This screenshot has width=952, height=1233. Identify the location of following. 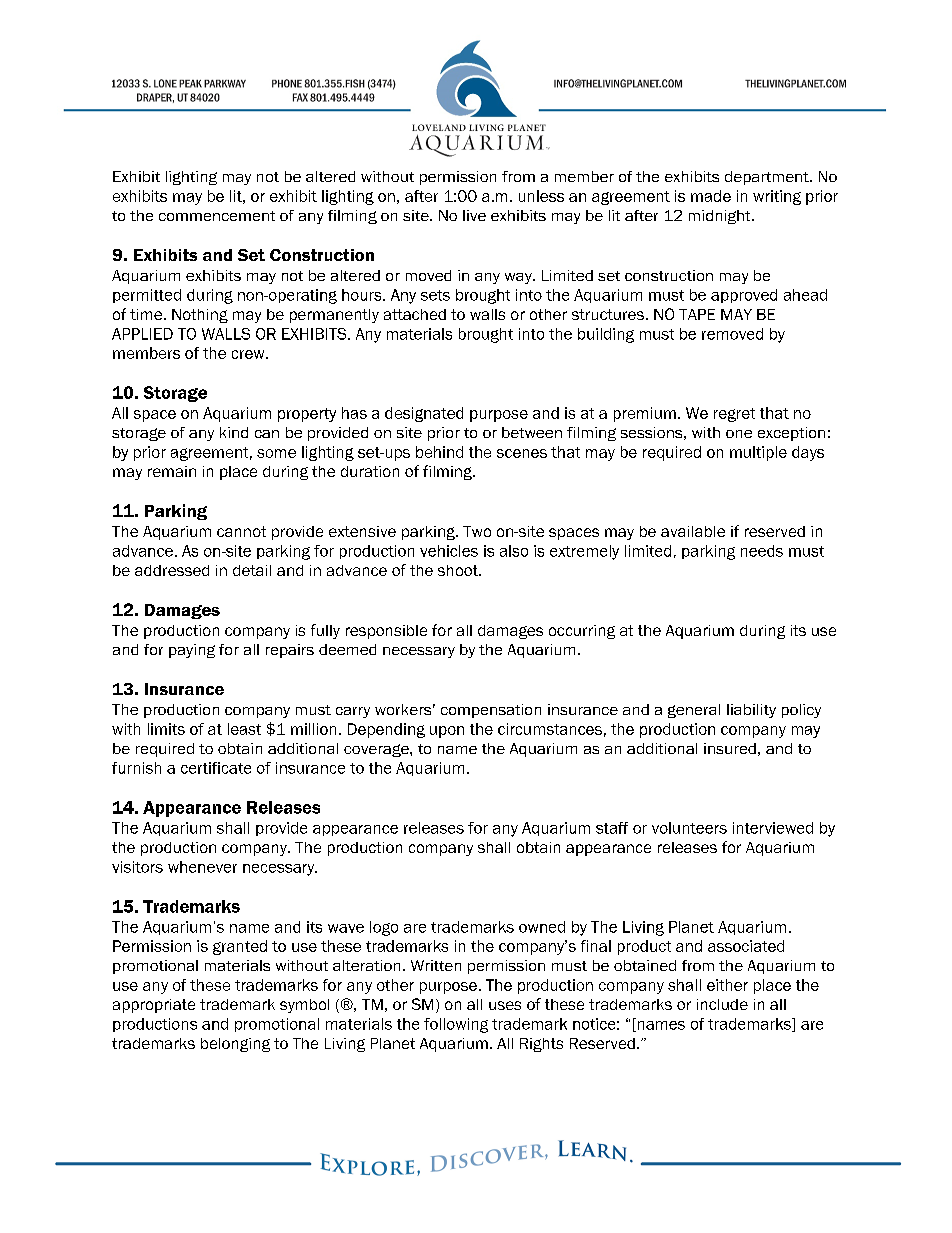
(456, 1025).
